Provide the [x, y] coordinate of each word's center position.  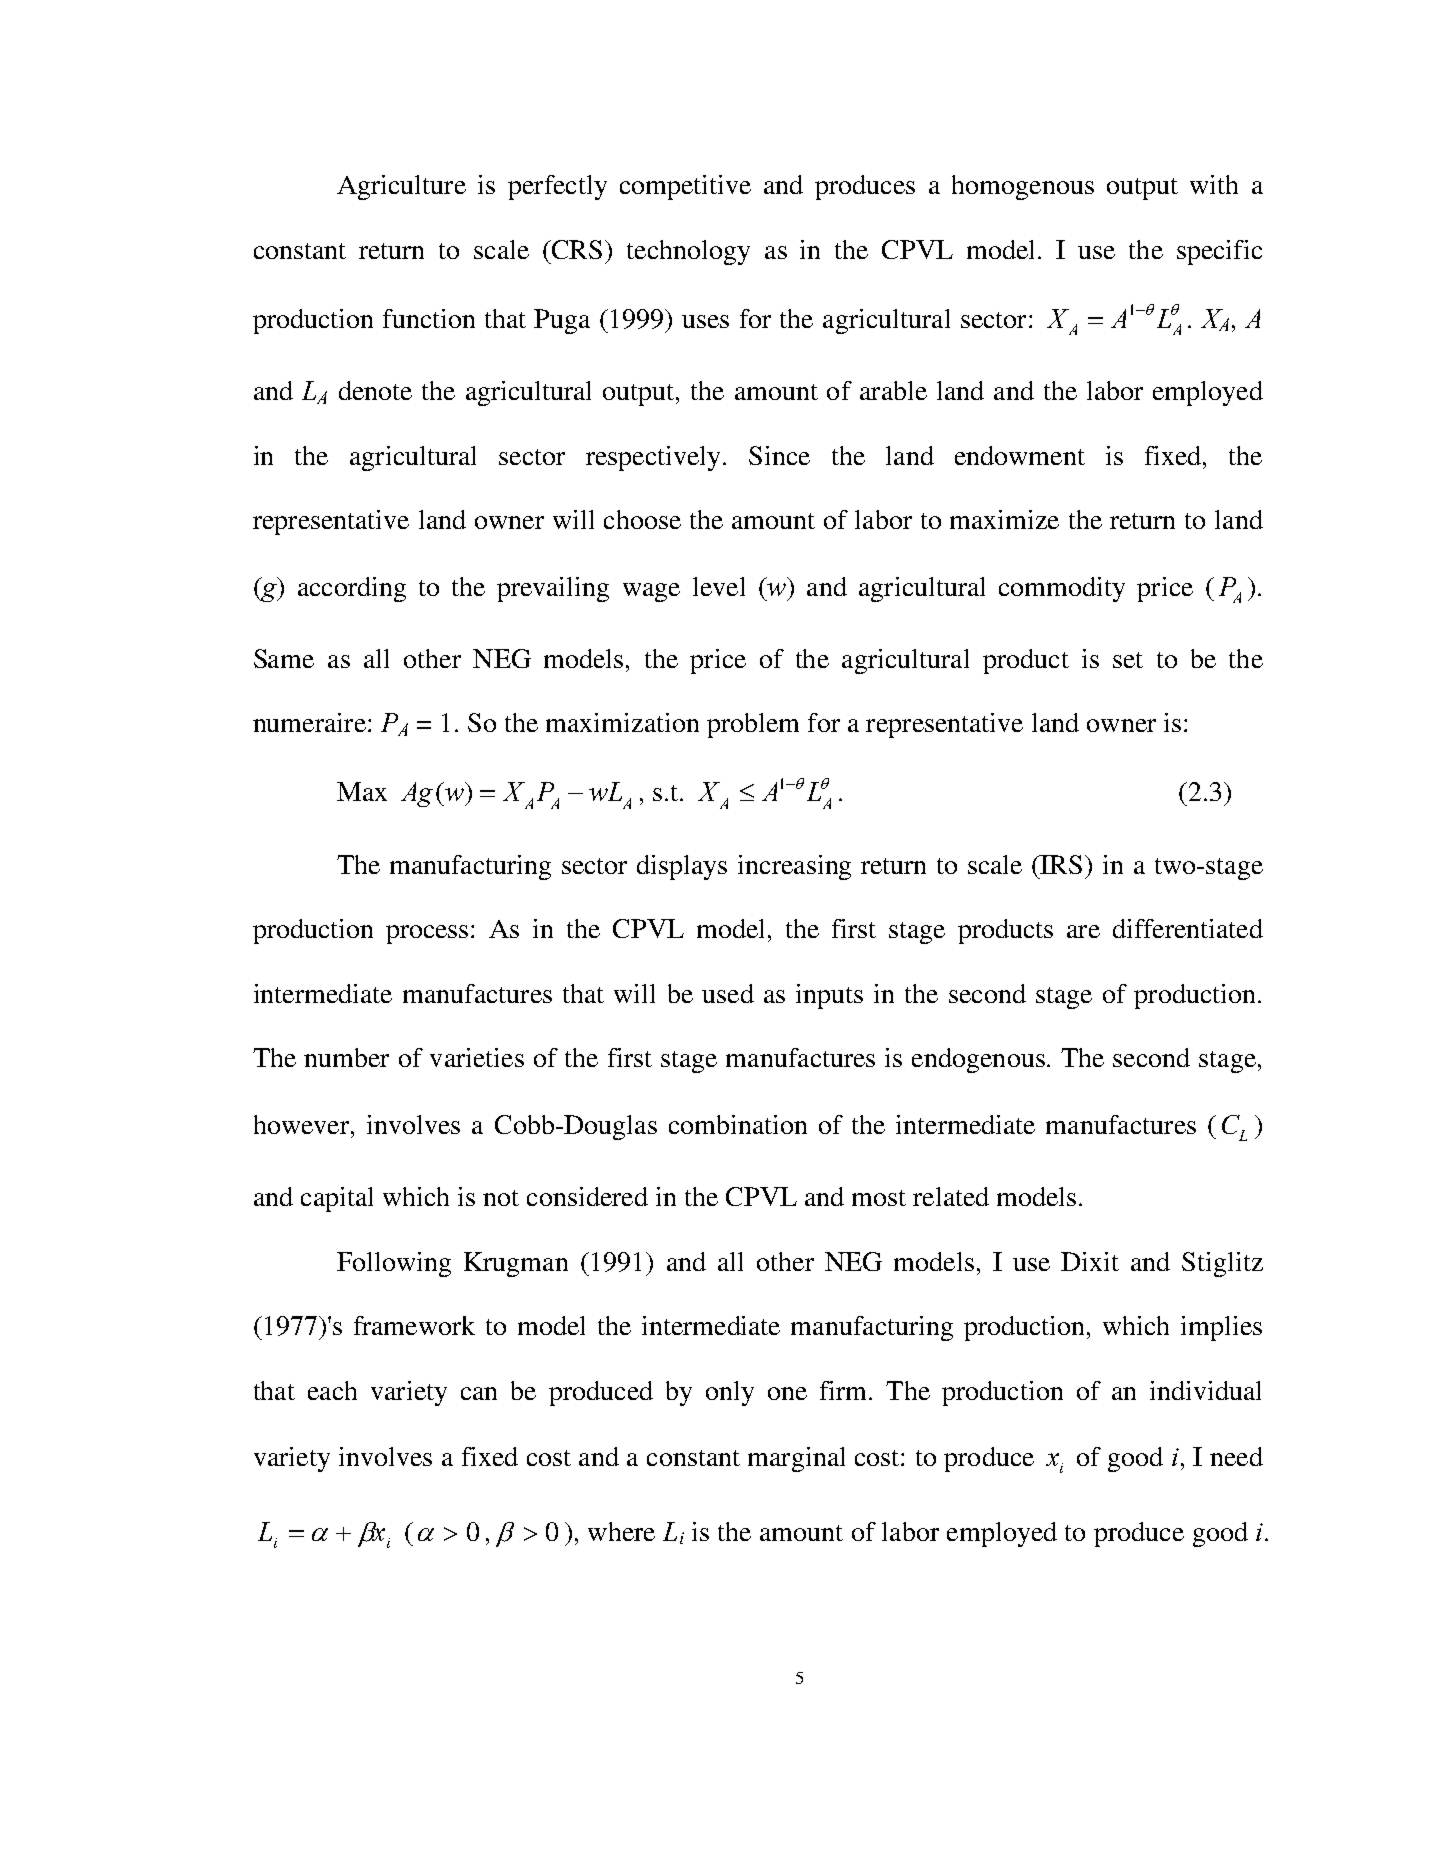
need [1236, 1456]
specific [1219, 252]
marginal [796, 1459]
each [332, 1390]
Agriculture [401, 187]
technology [688, 252]
